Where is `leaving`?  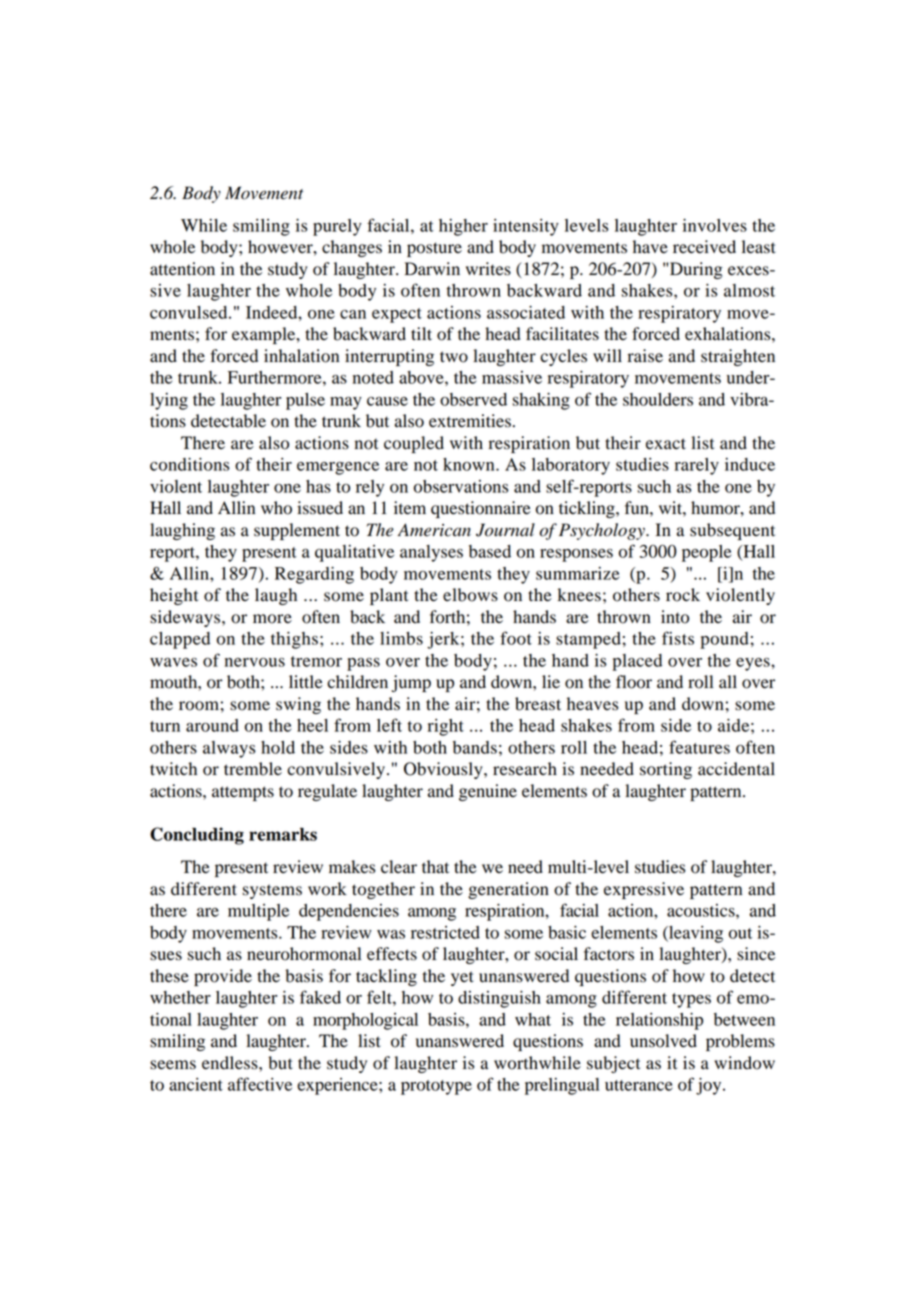
leaving is located at coordinates (695, 934).
